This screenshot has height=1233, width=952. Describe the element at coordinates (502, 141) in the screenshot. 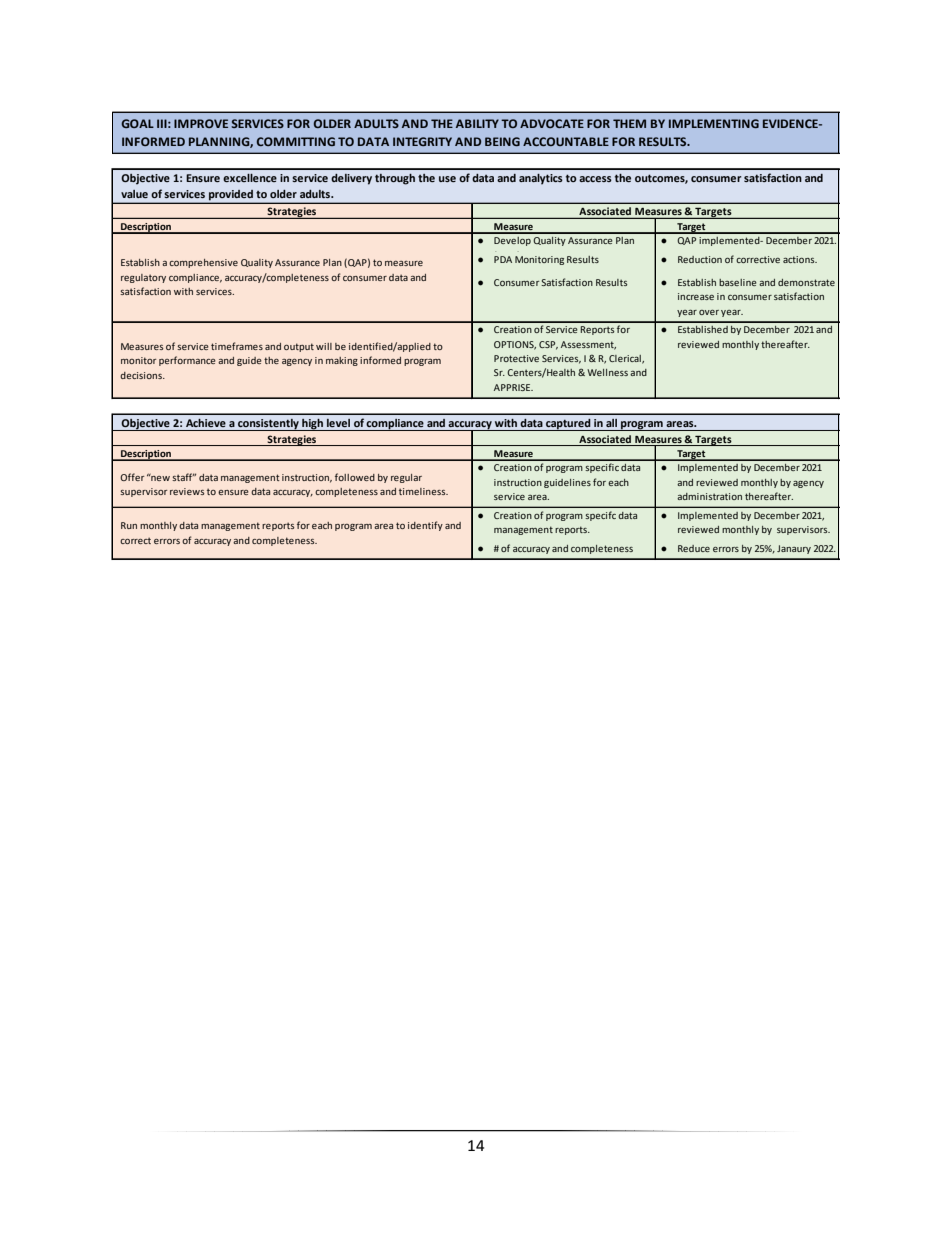

I see `BEING` at that location.
